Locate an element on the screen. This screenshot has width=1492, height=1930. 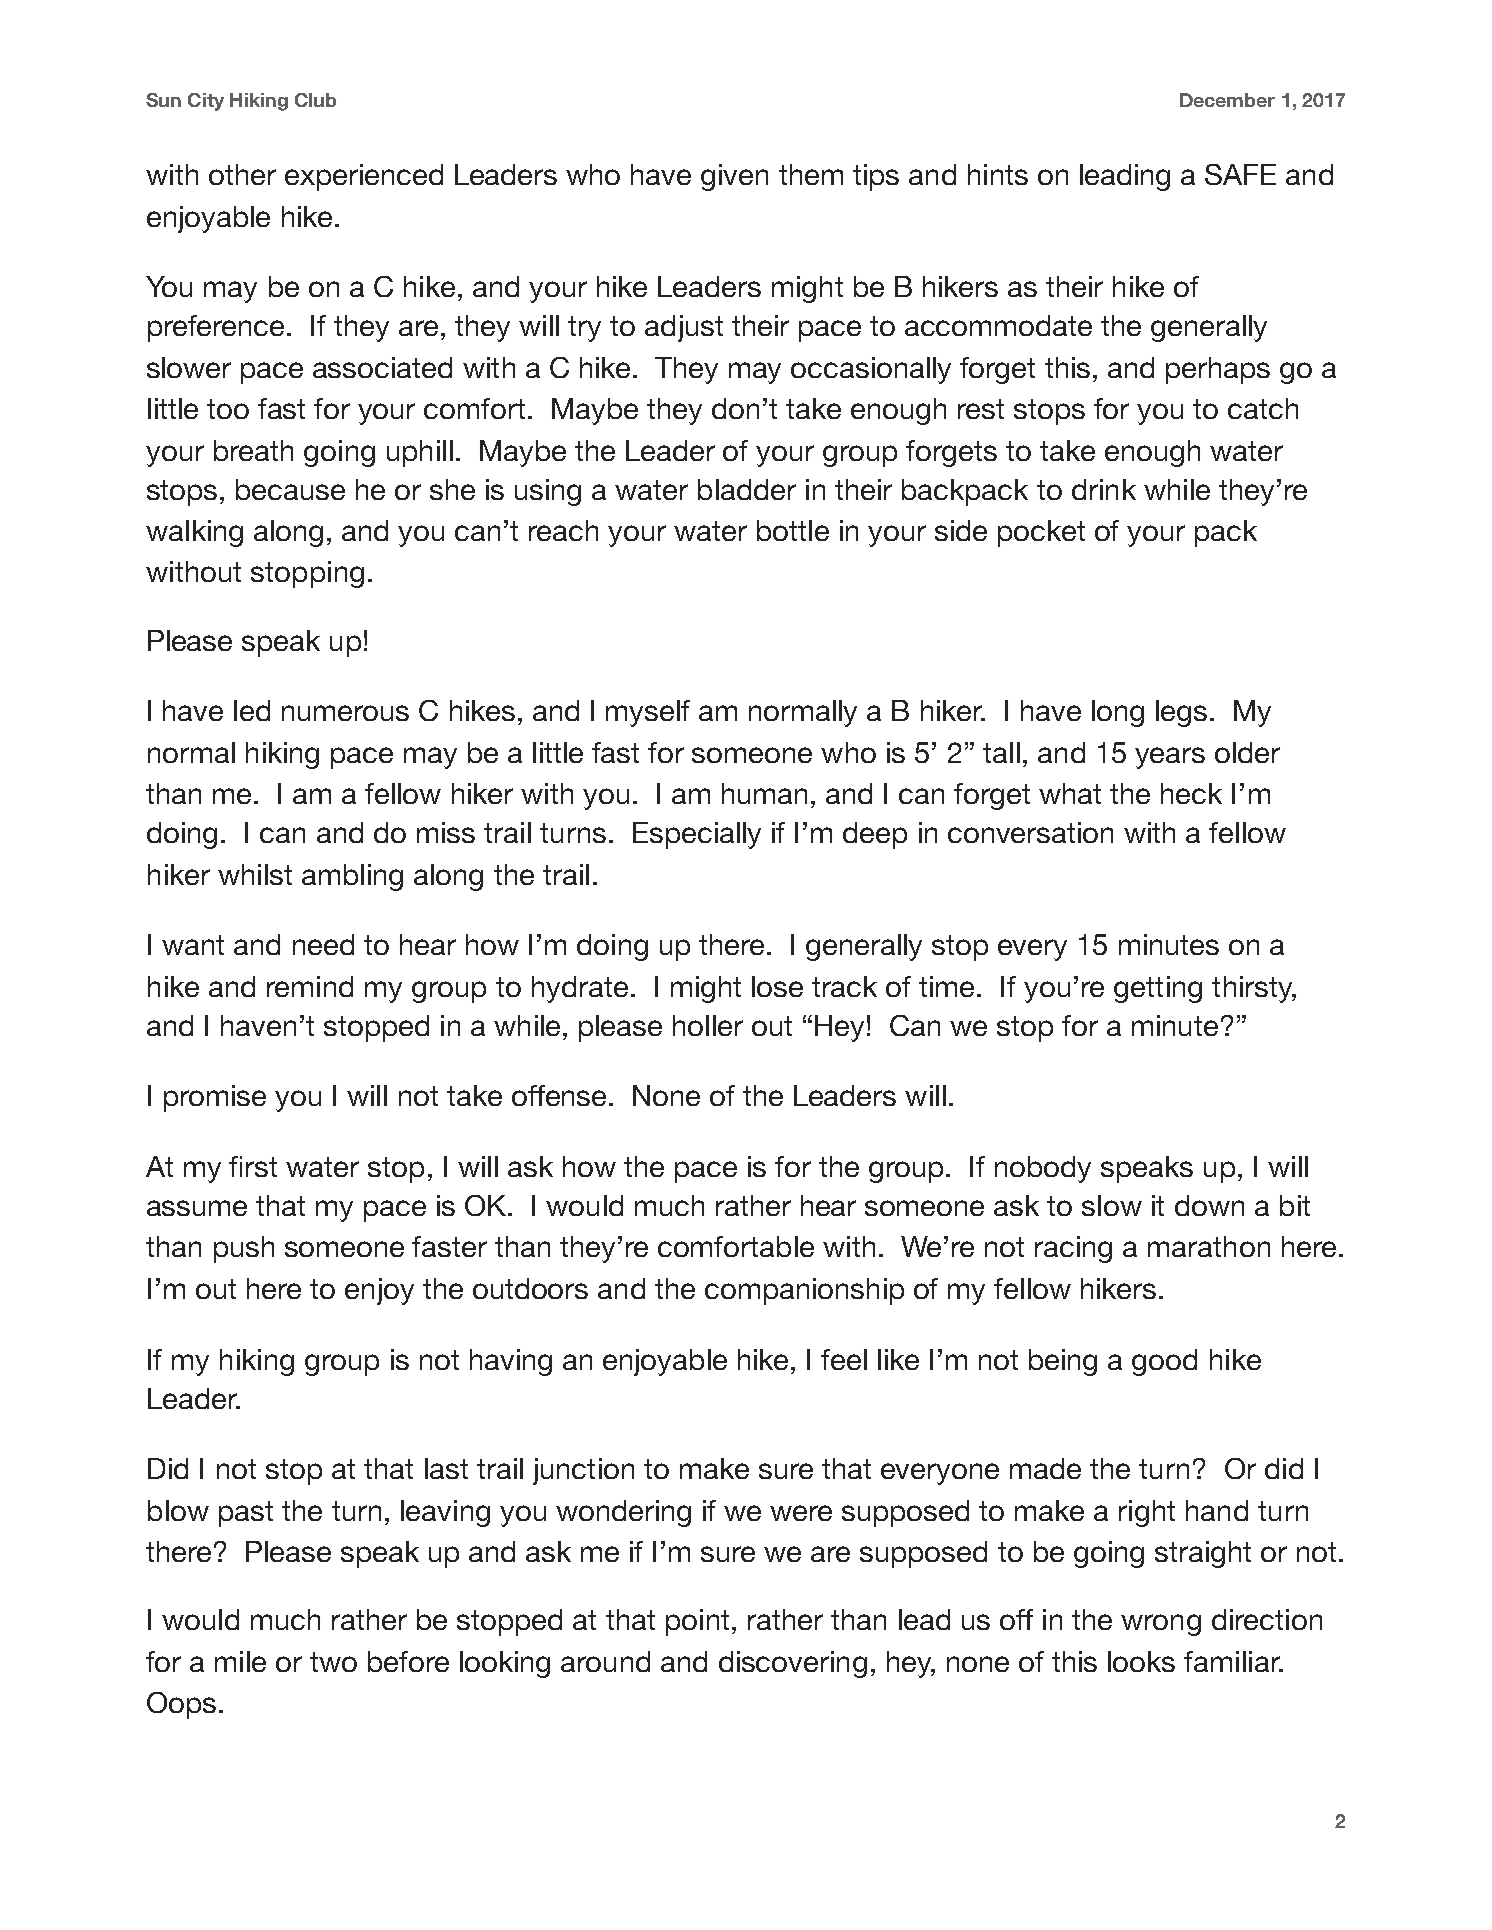
given is located at coordinates (734, 177).
